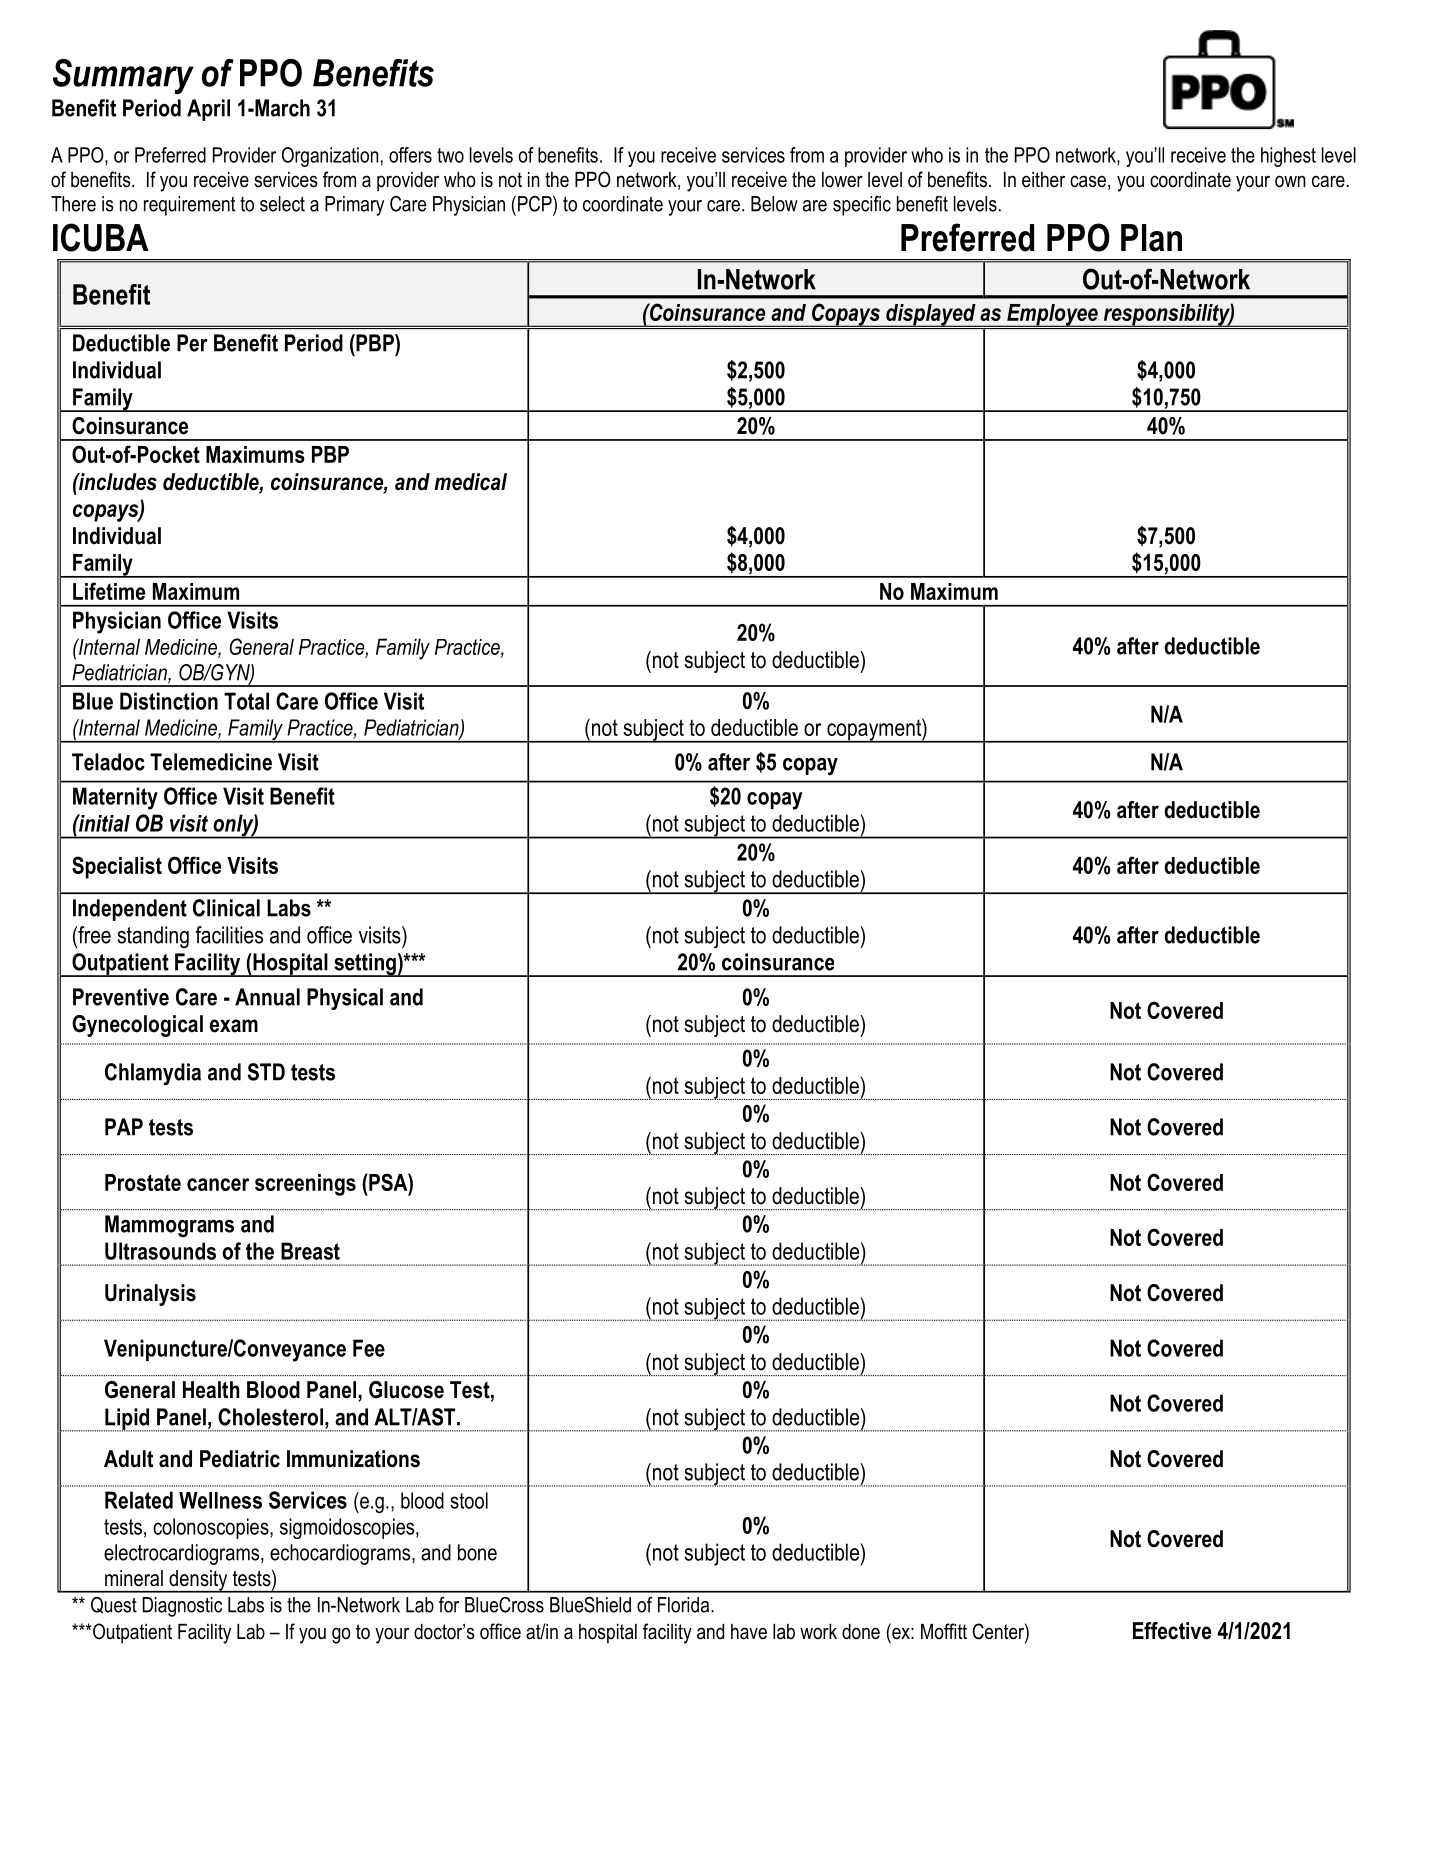  I want to click on Physical, so click(345, 999).
